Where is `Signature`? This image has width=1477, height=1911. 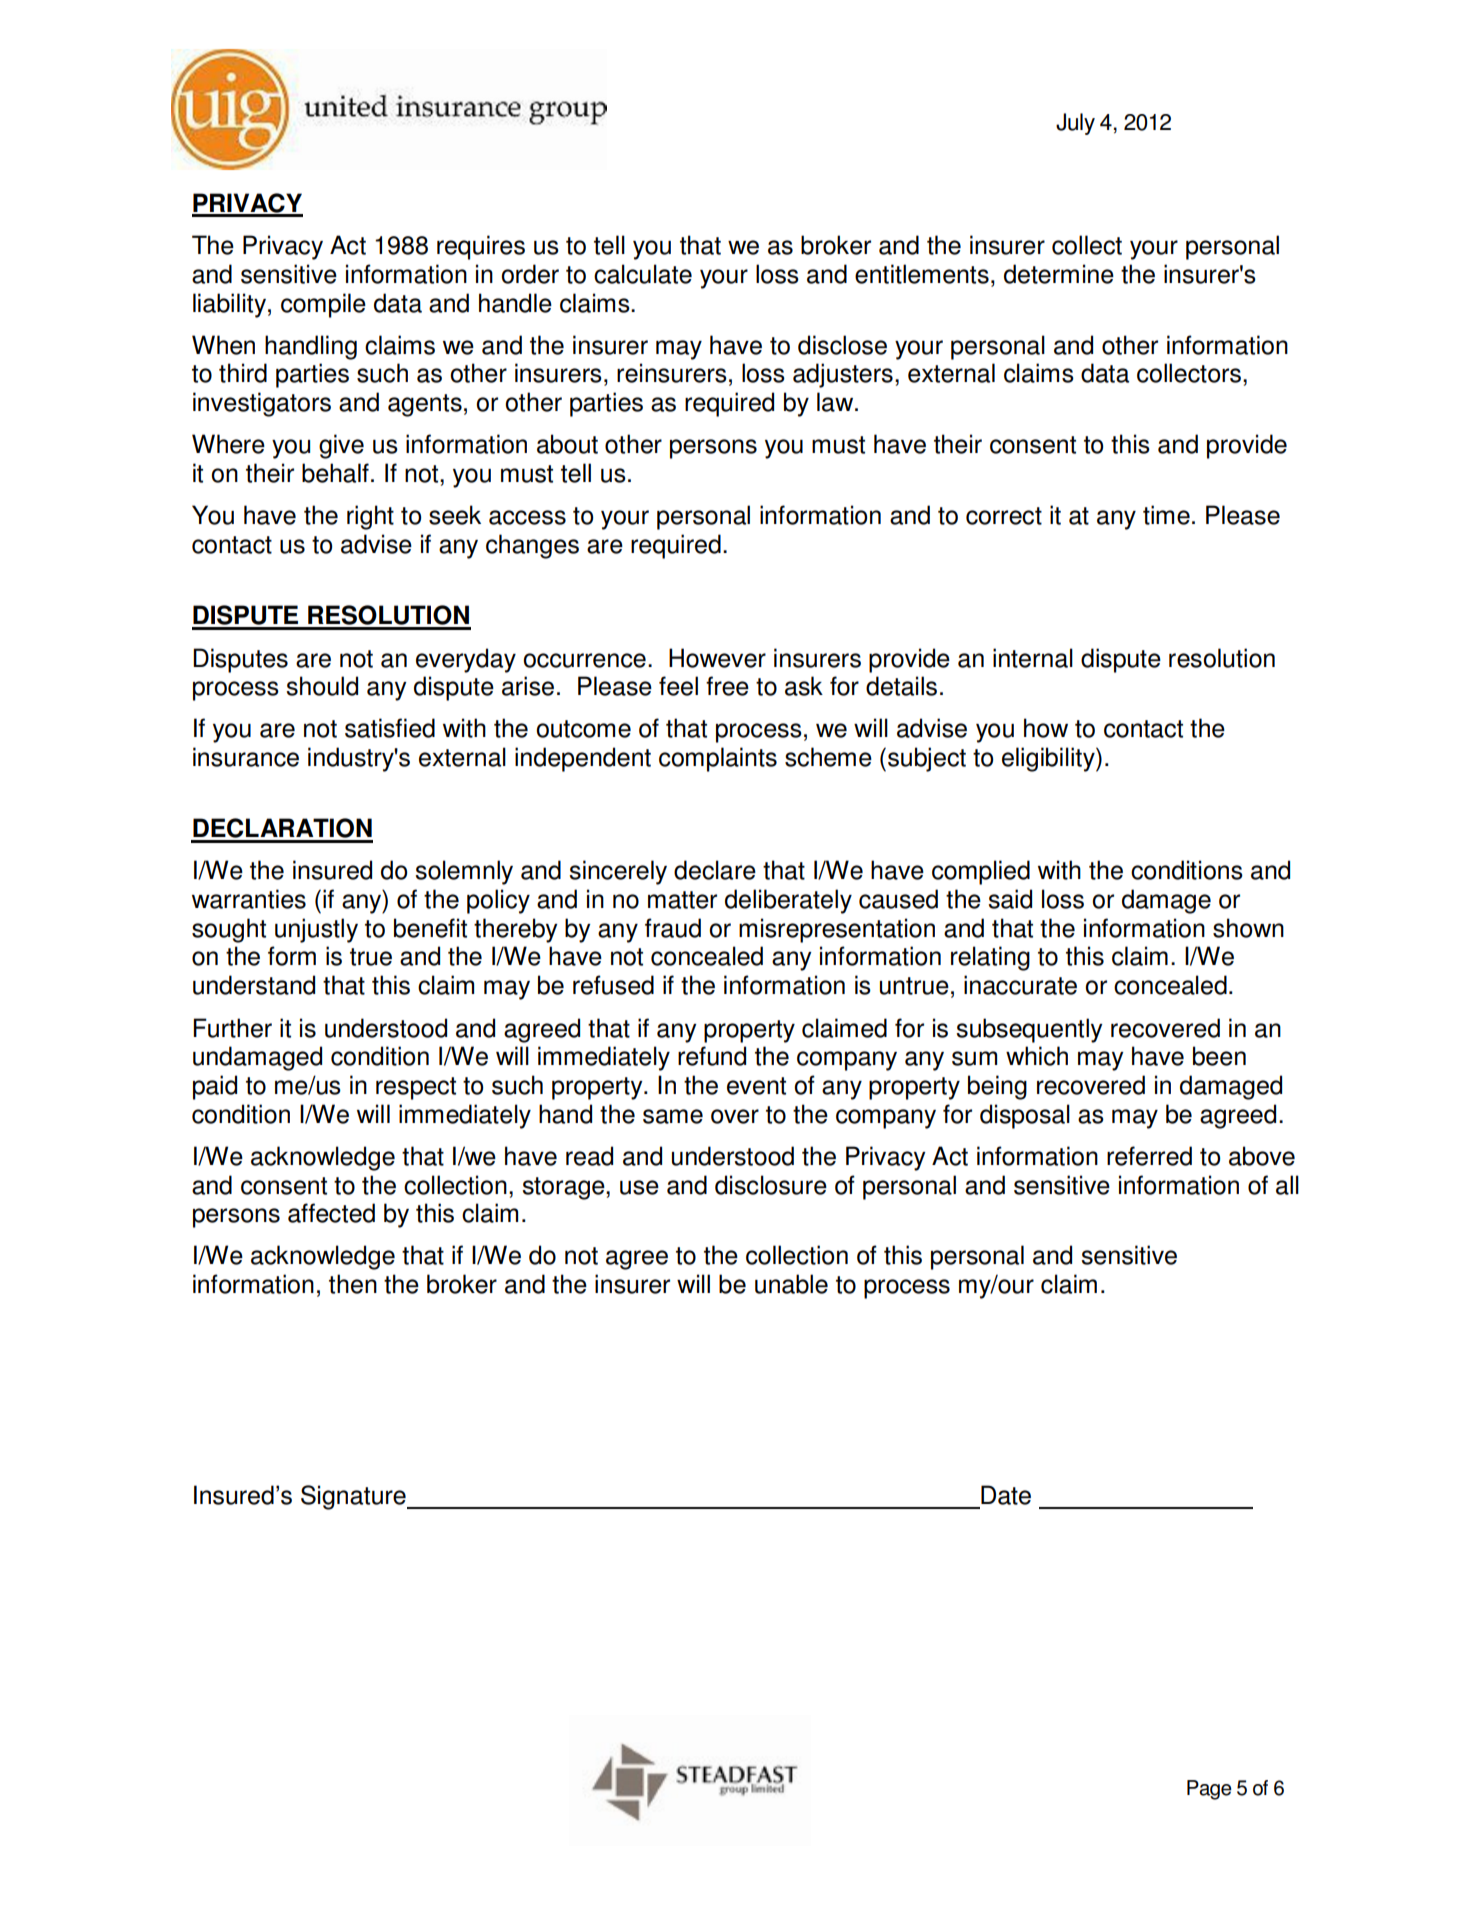 Signature is located at coordinates (354, 1497).
